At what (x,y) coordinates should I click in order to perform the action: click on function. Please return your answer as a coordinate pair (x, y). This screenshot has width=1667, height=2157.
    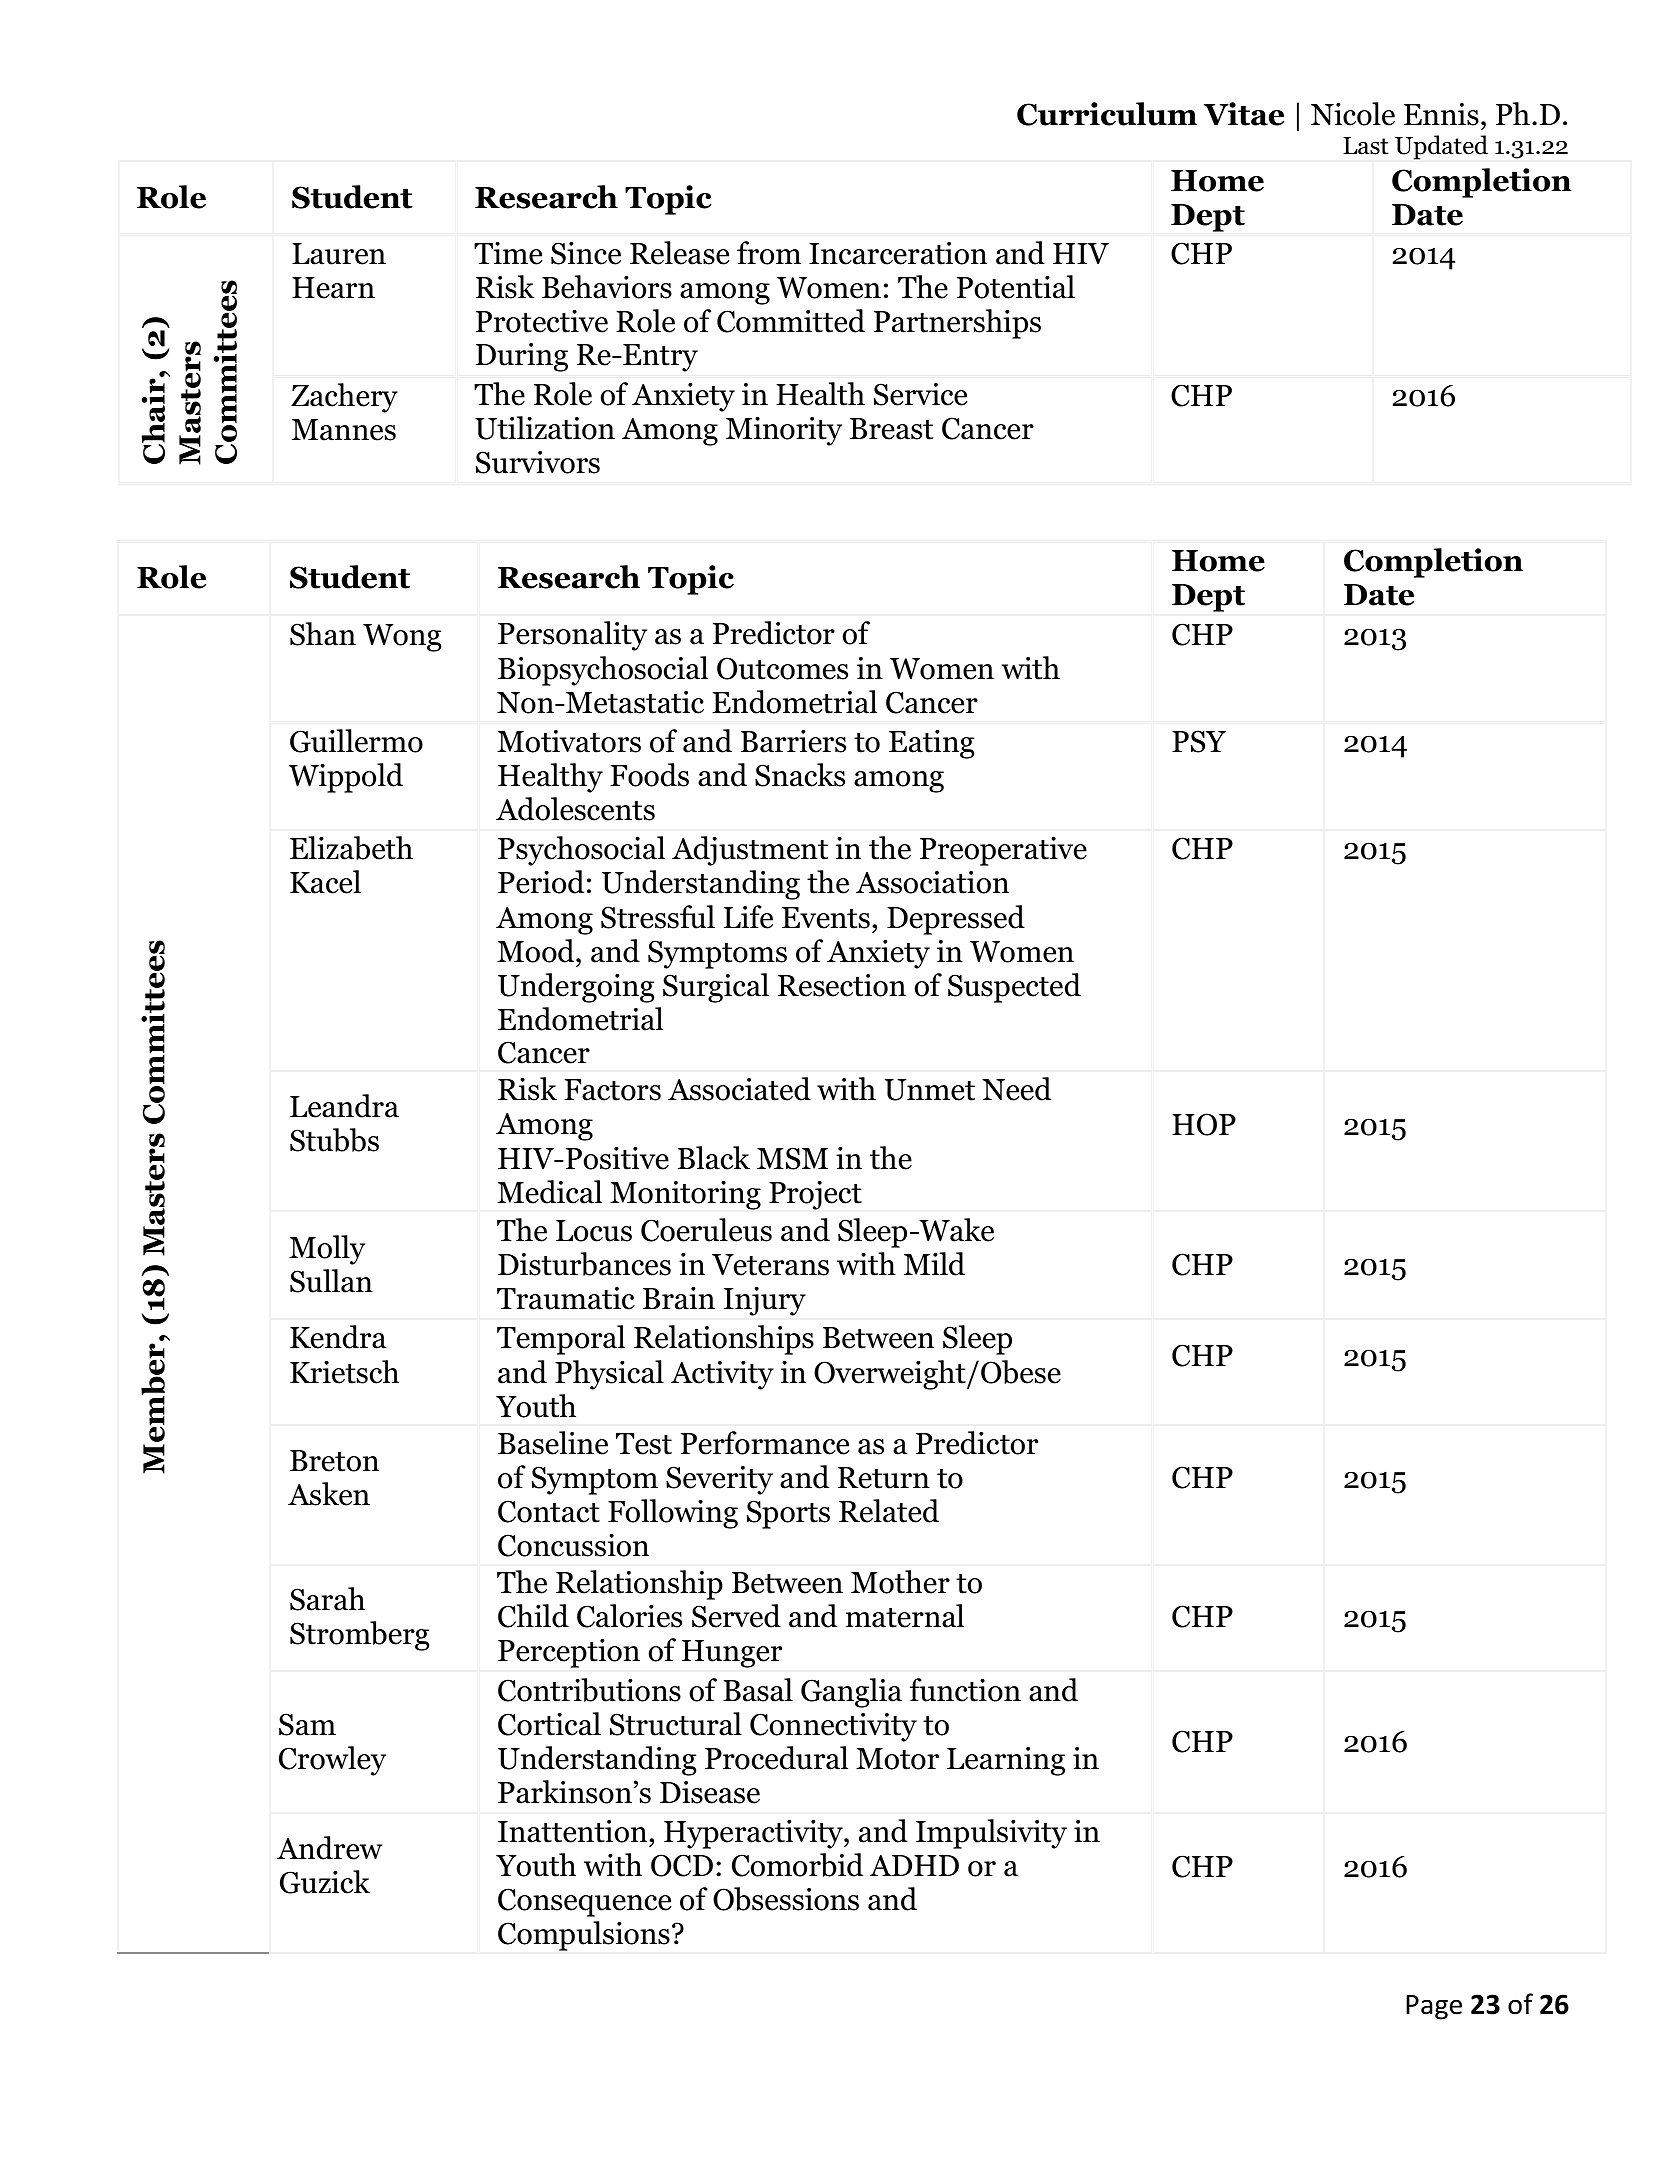
    Looking at the image, I should click on (965, 1690).
